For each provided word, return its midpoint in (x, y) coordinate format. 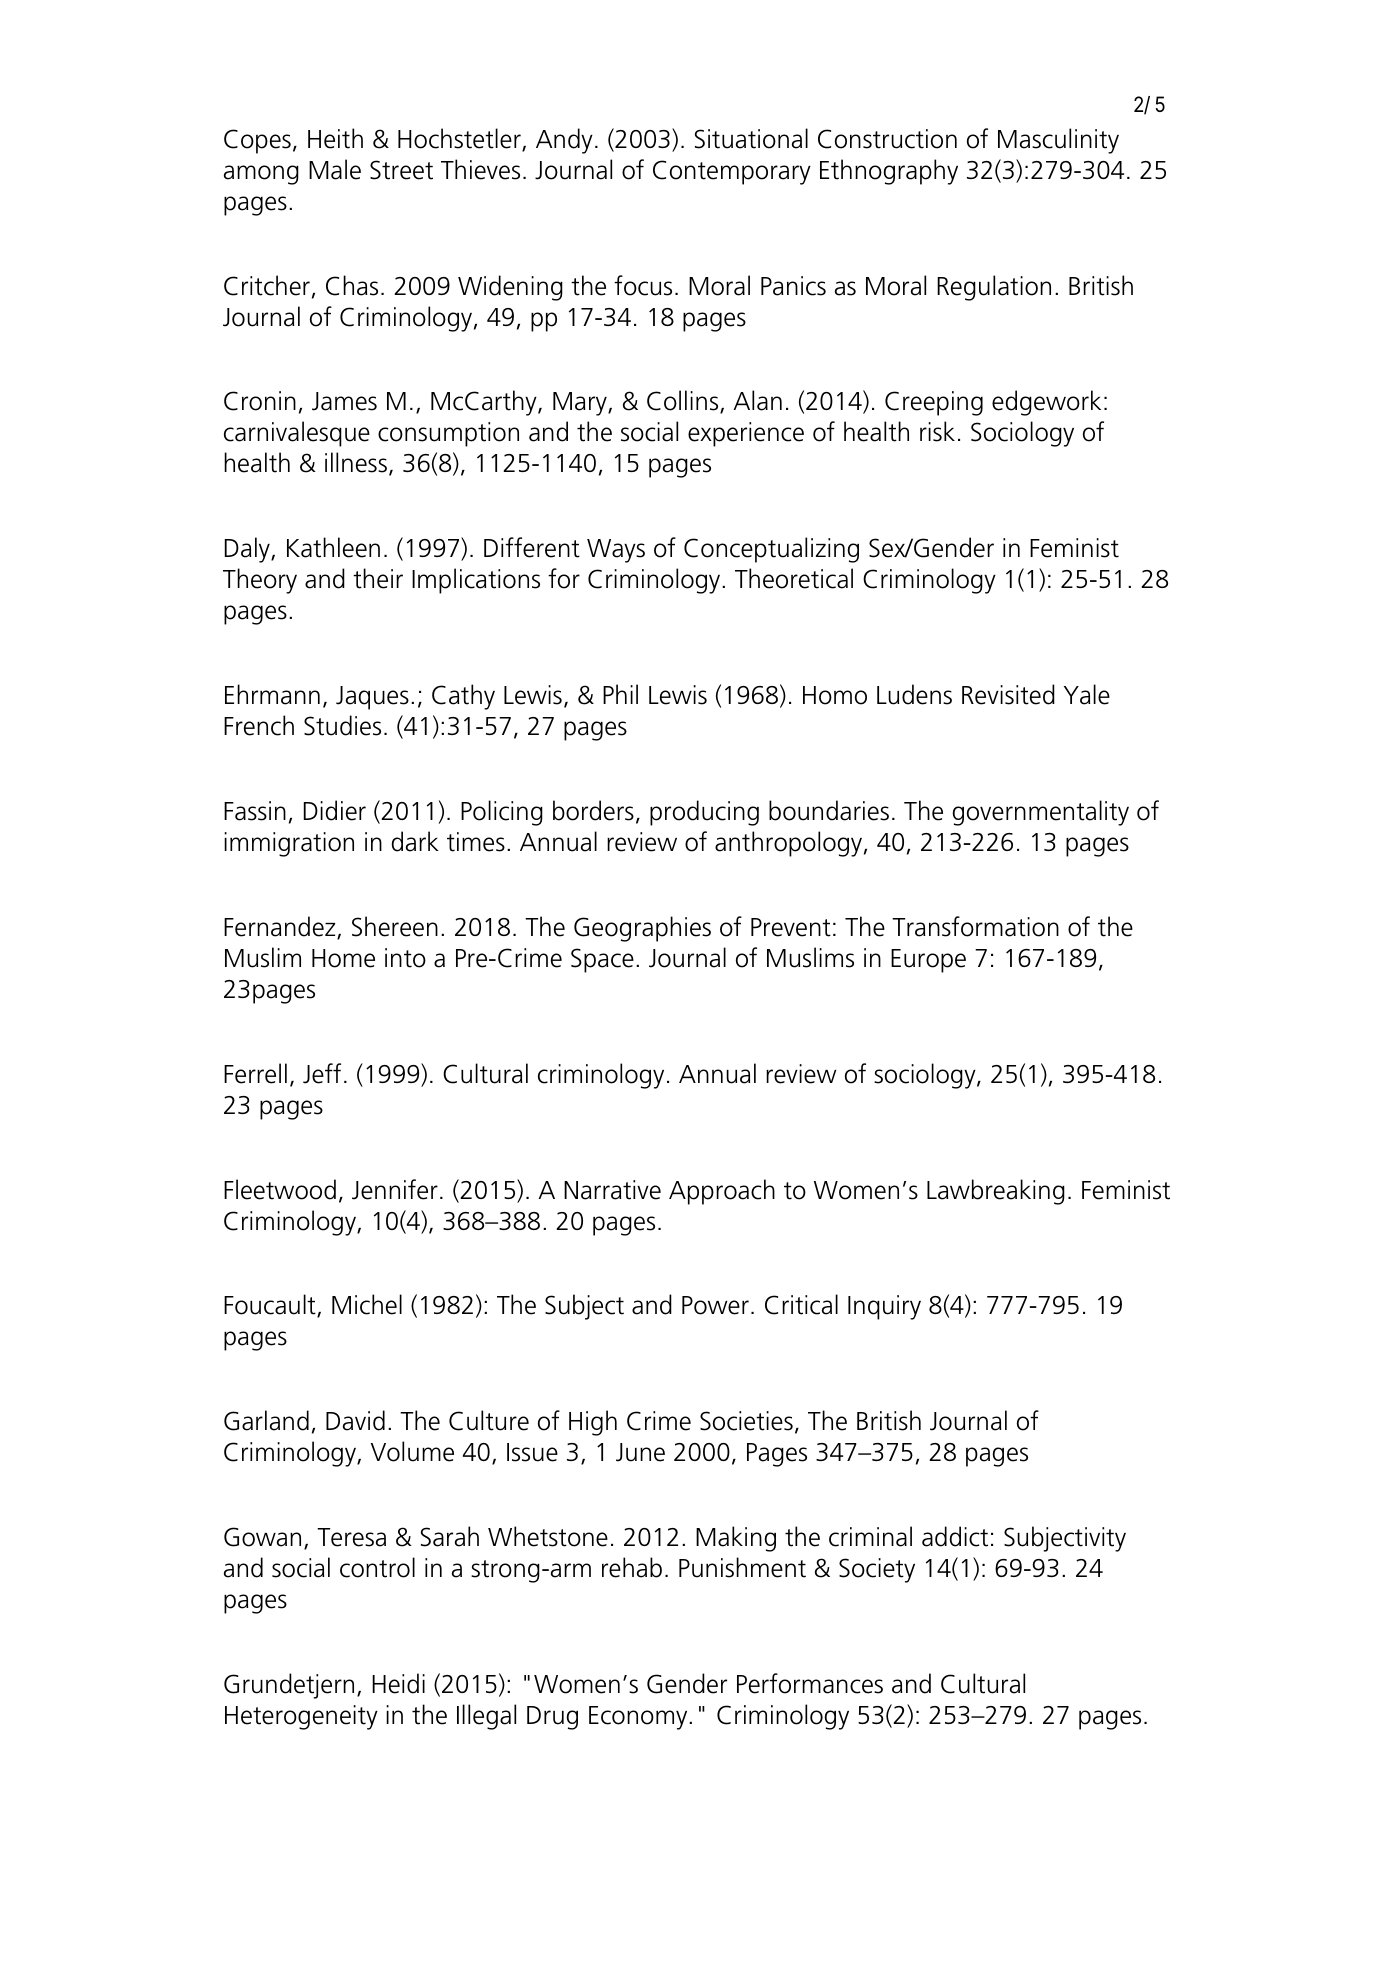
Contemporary (732, 172)
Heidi (398, 1683)
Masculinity (1058, 141)
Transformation (975, 926)
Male (335, 169)
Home (343, 958)
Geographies (642, 929)
